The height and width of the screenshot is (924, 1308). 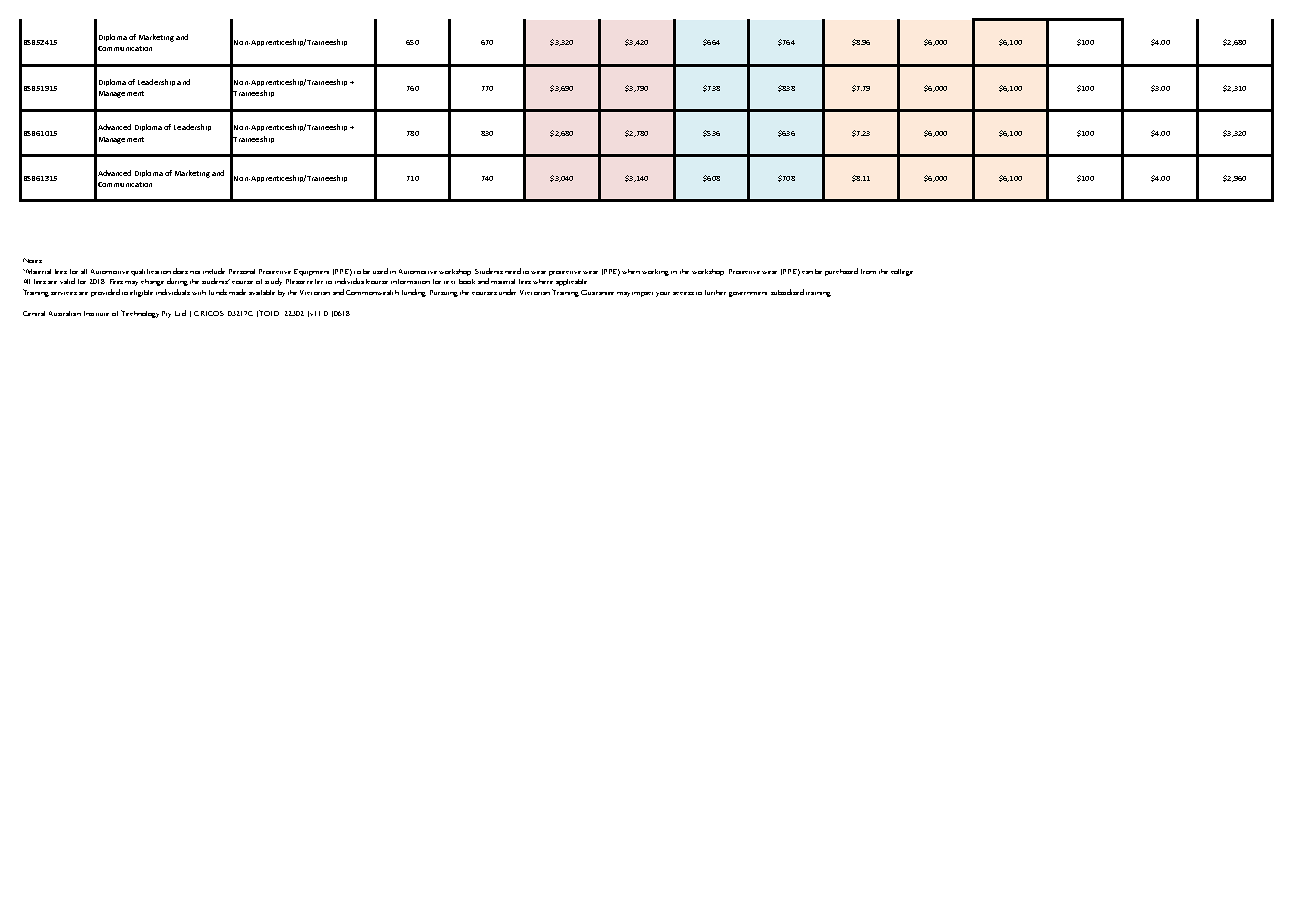 What do you see at coordinates (513, 271) in the screenshot?
I see `need` at bounding box center [513, 271].
